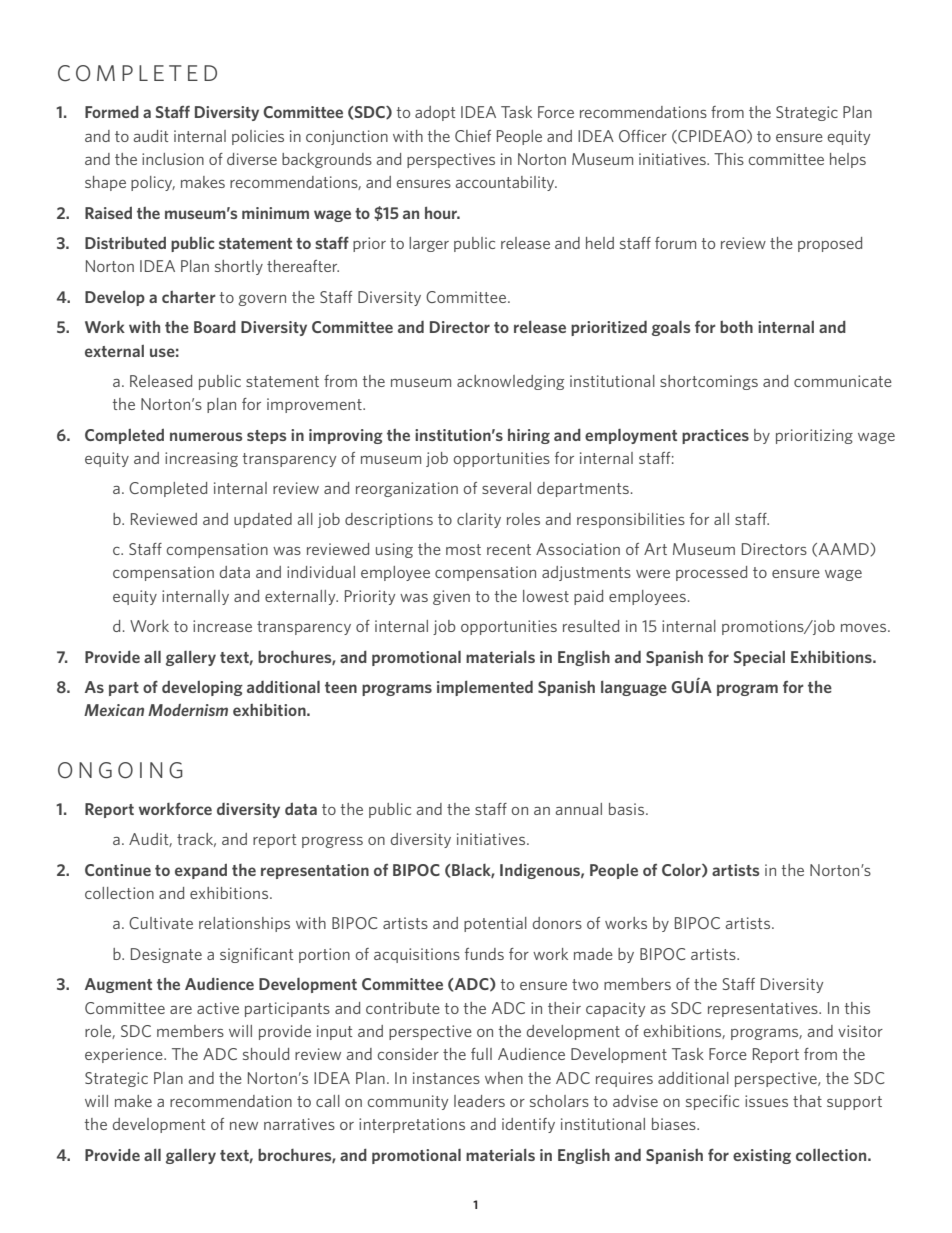 The width and height of the screenshot is (952, 1233). Describe the element at coordinates (848, 160) in the screenshot. I see `helps` at that location.
